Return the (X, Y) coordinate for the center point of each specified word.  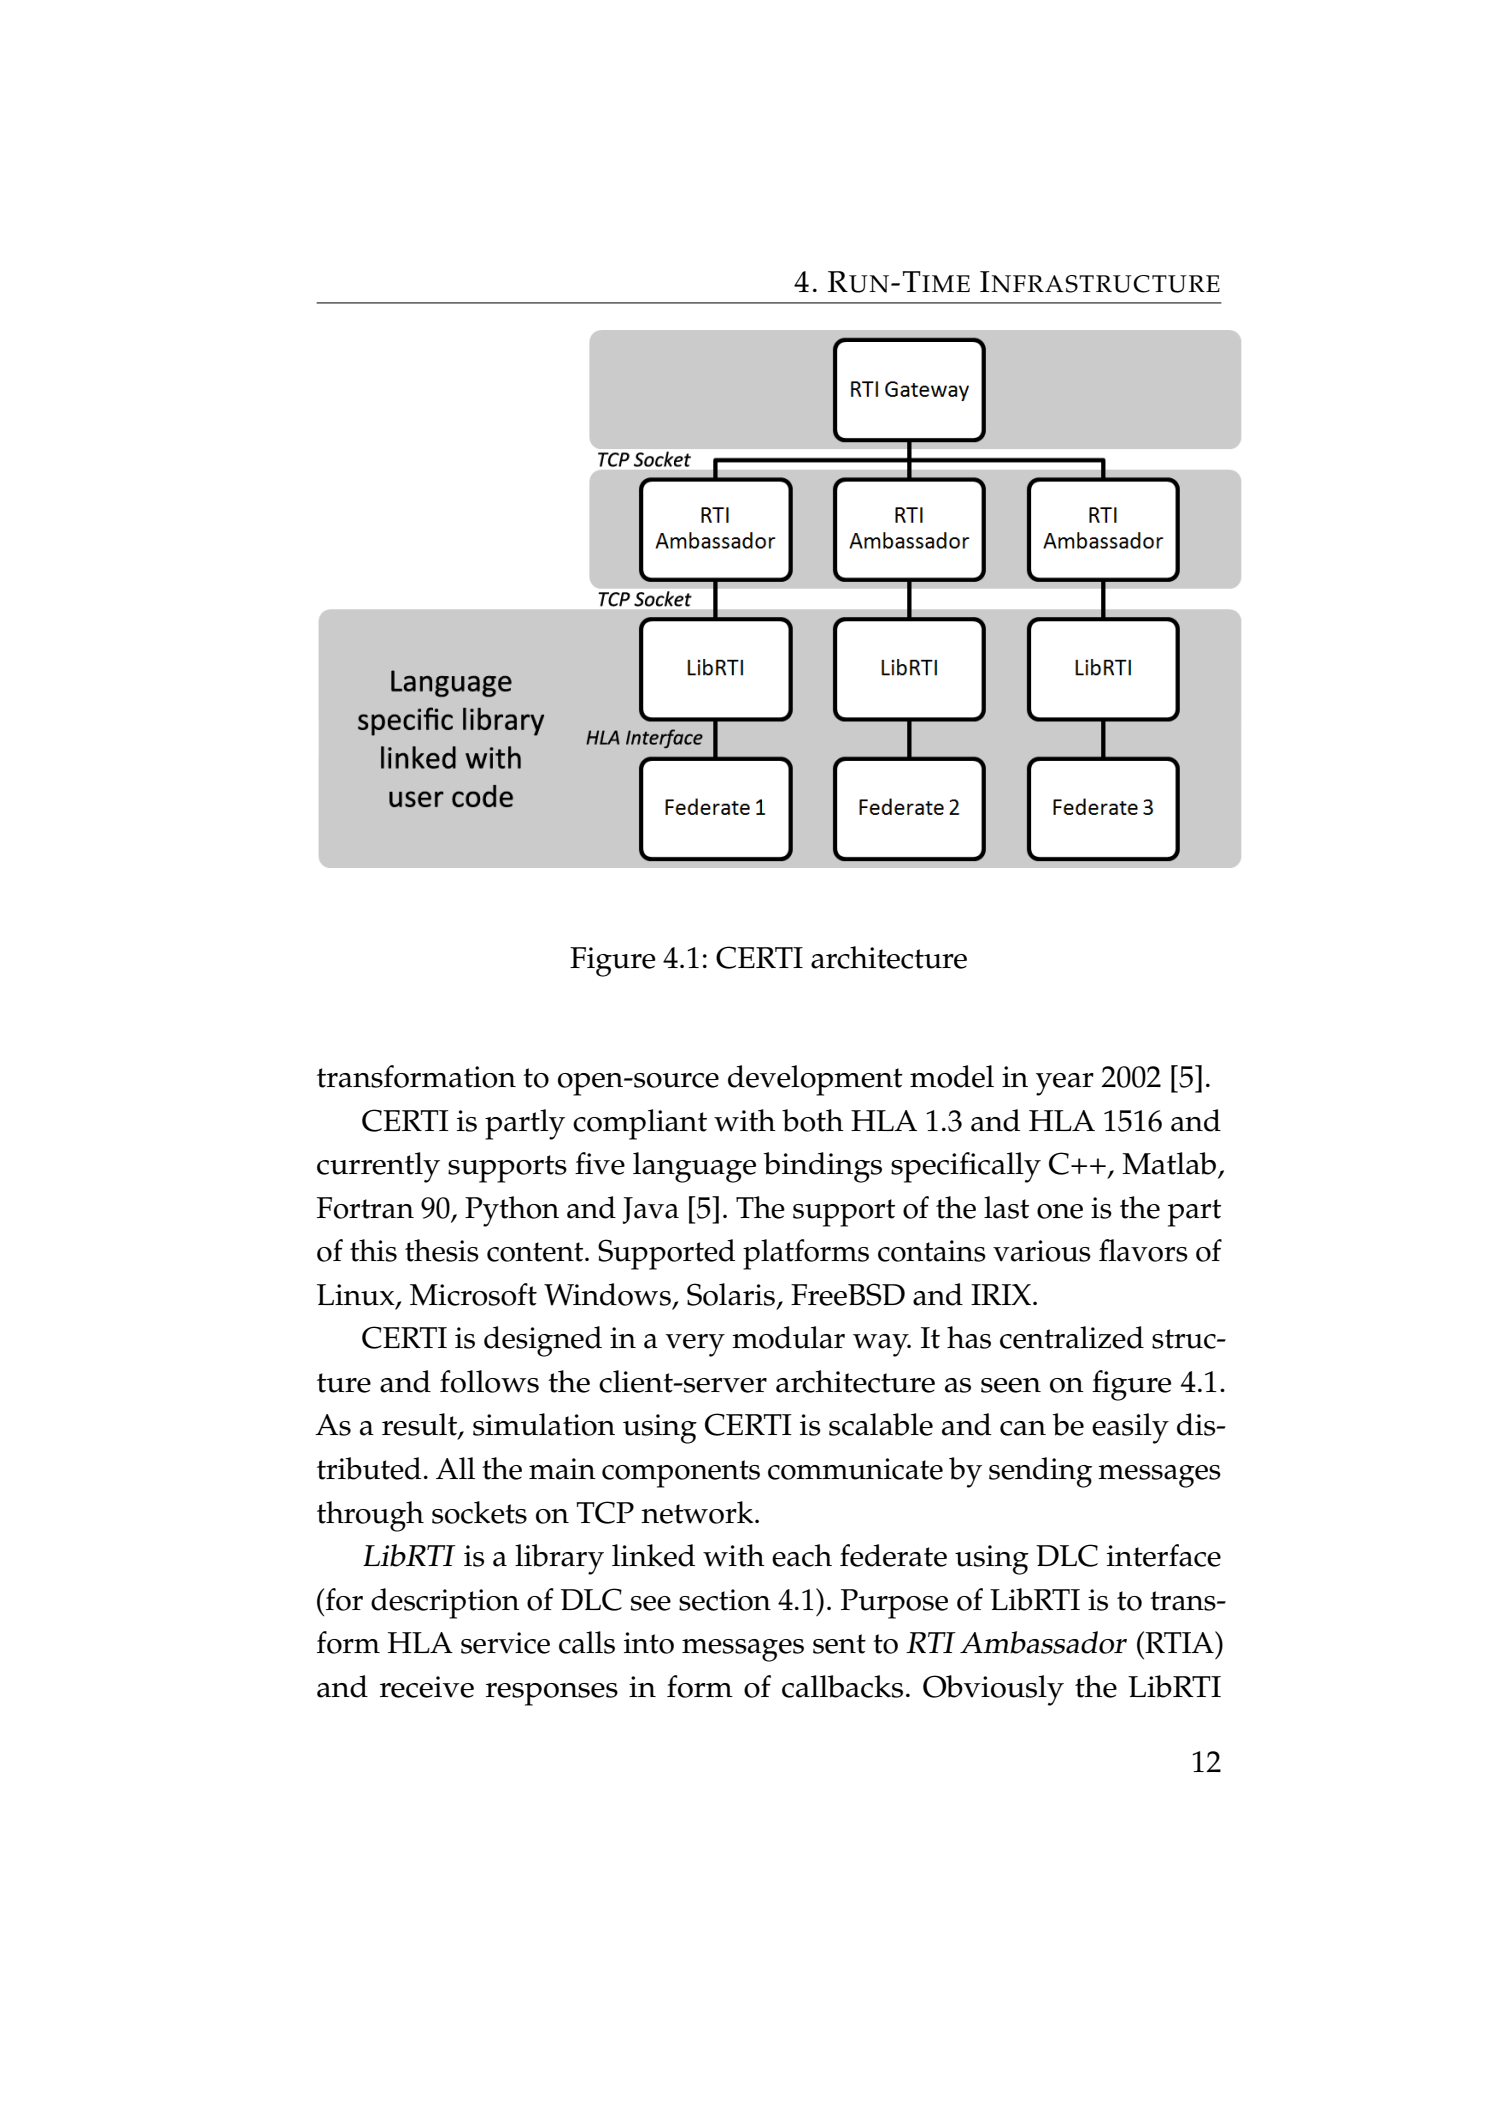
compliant (640, 1124)
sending (1040, 1472)
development (815, 1080)
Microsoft (473, 1294)
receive (427, 1687)
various (1042, 1251)
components (681, 1474)
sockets (479, 1512)
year (1065, 1084)
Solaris (732, 1295)
